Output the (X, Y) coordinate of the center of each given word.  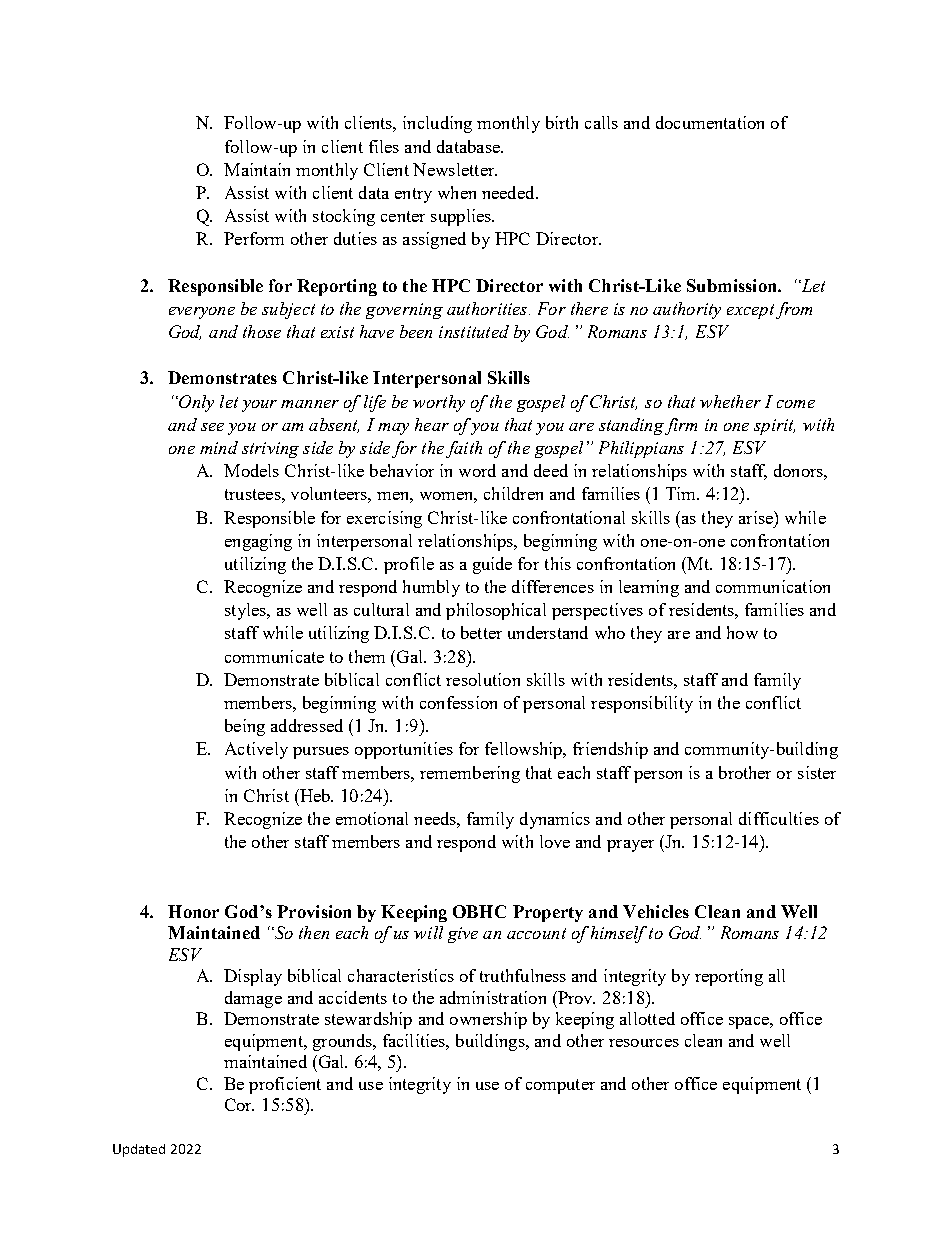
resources (644, 1043)
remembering (470, 774)
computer (560, 1086)
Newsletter (455, 169)
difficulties (779, 818)
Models (251, 470)
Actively (256, 750)
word (477, 470)
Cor (239, 1104)
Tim (682, 493)
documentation (710, 122)
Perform (254, 238)
